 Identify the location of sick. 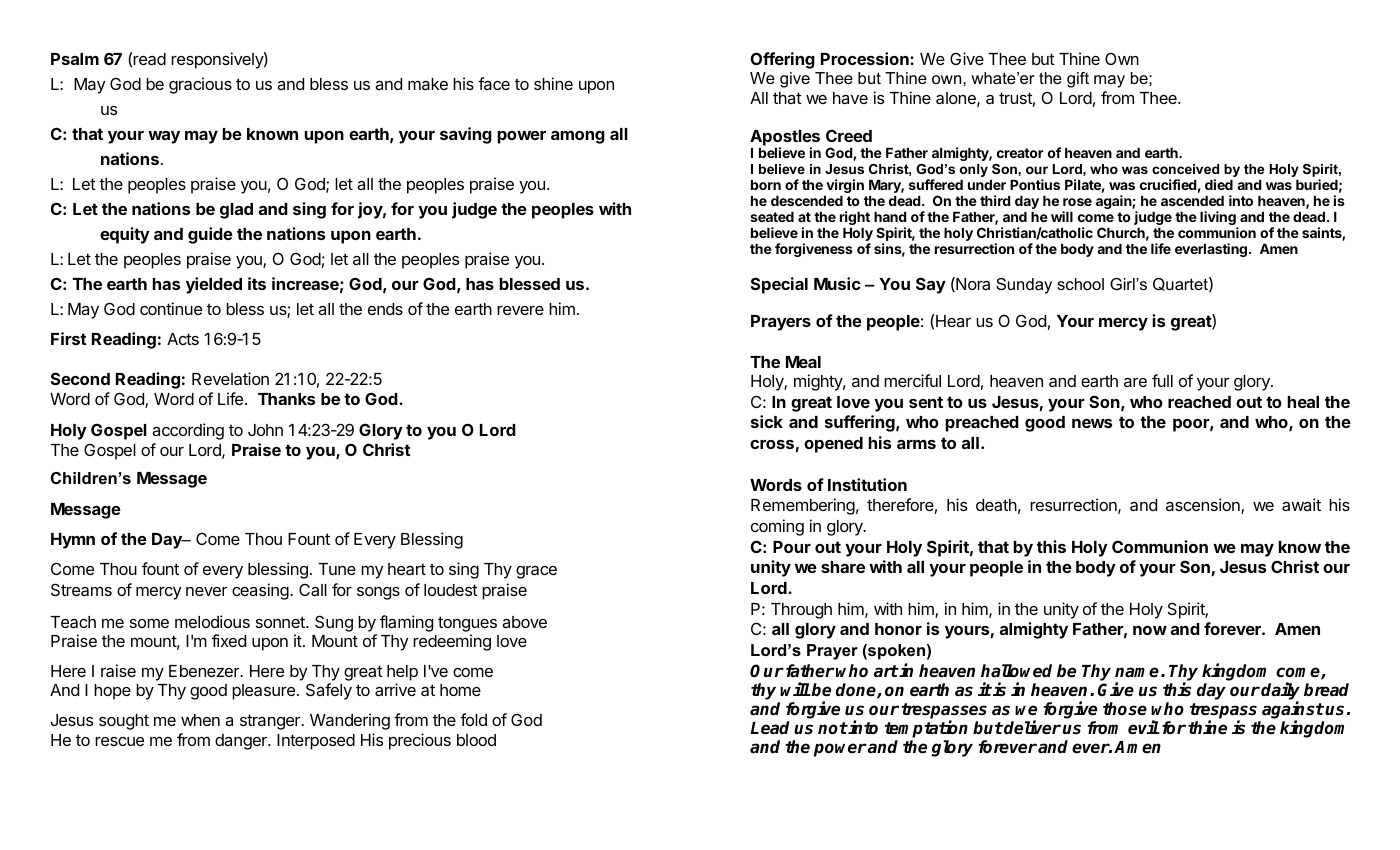
(767, 421).
